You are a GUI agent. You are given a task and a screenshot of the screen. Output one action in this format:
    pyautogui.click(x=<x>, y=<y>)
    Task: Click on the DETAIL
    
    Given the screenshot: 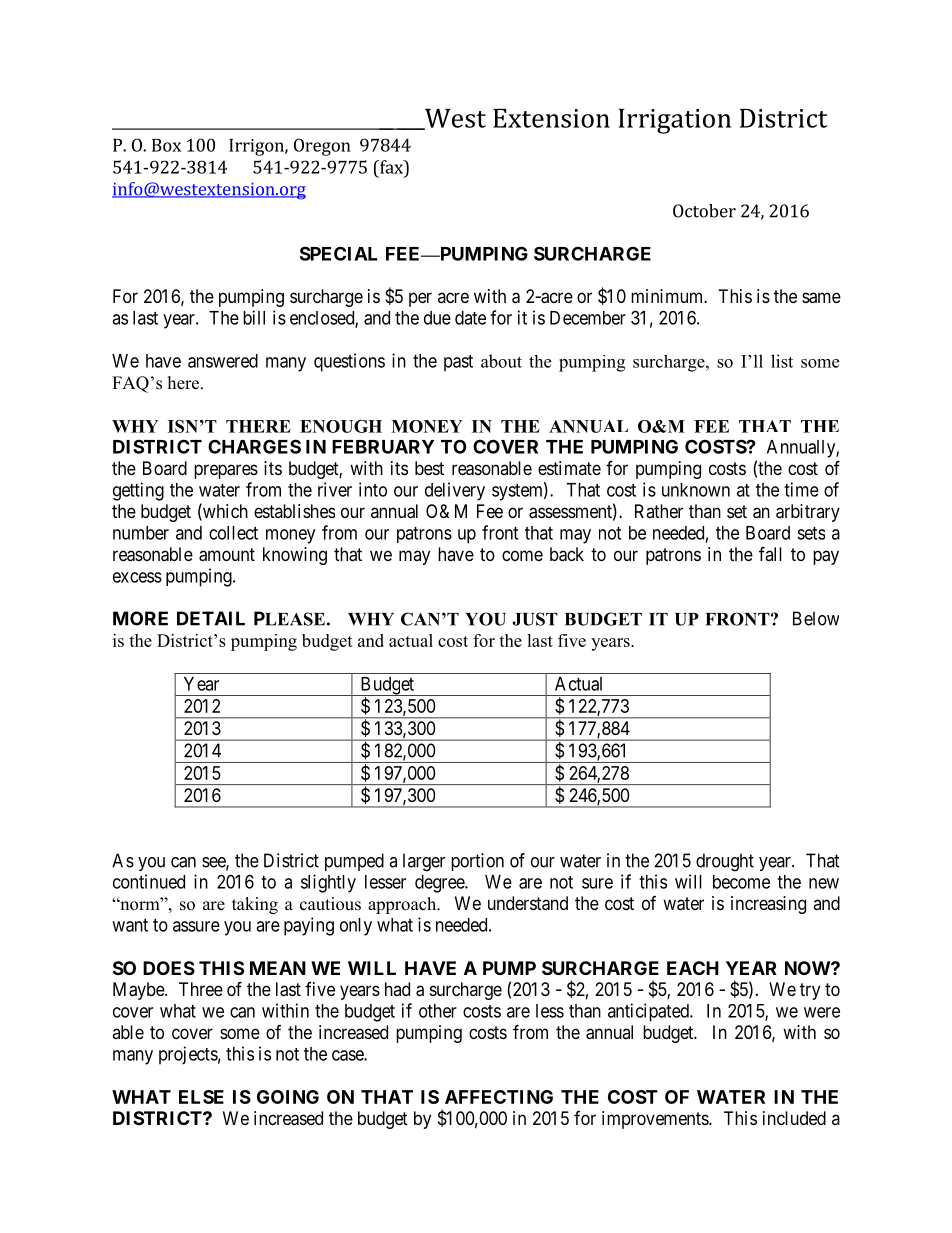 What is the action you would take?
    pyautogui.click(x=211, y=618)
